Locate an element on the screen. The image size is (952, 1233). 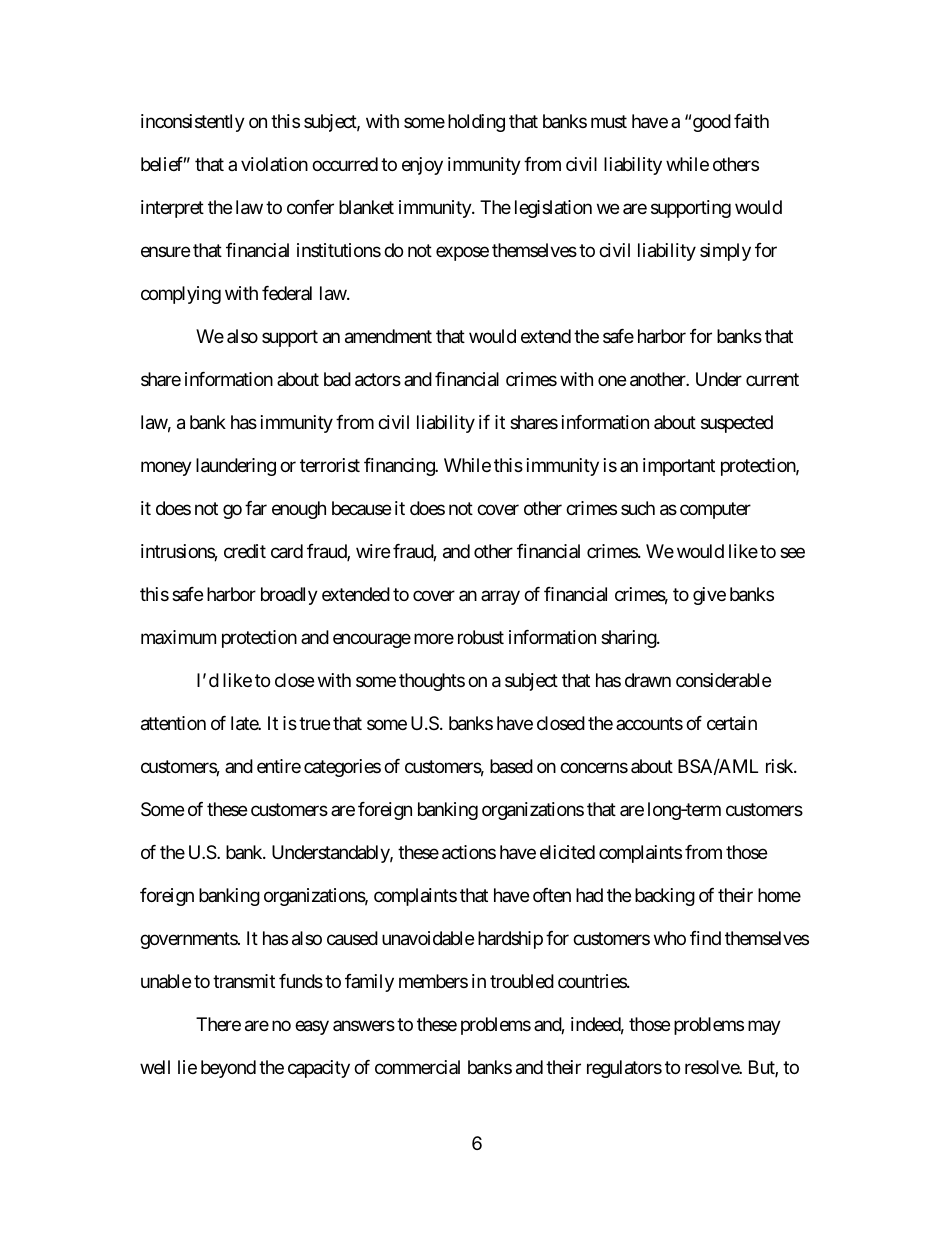
computer is located at coordinates (715, 510).
